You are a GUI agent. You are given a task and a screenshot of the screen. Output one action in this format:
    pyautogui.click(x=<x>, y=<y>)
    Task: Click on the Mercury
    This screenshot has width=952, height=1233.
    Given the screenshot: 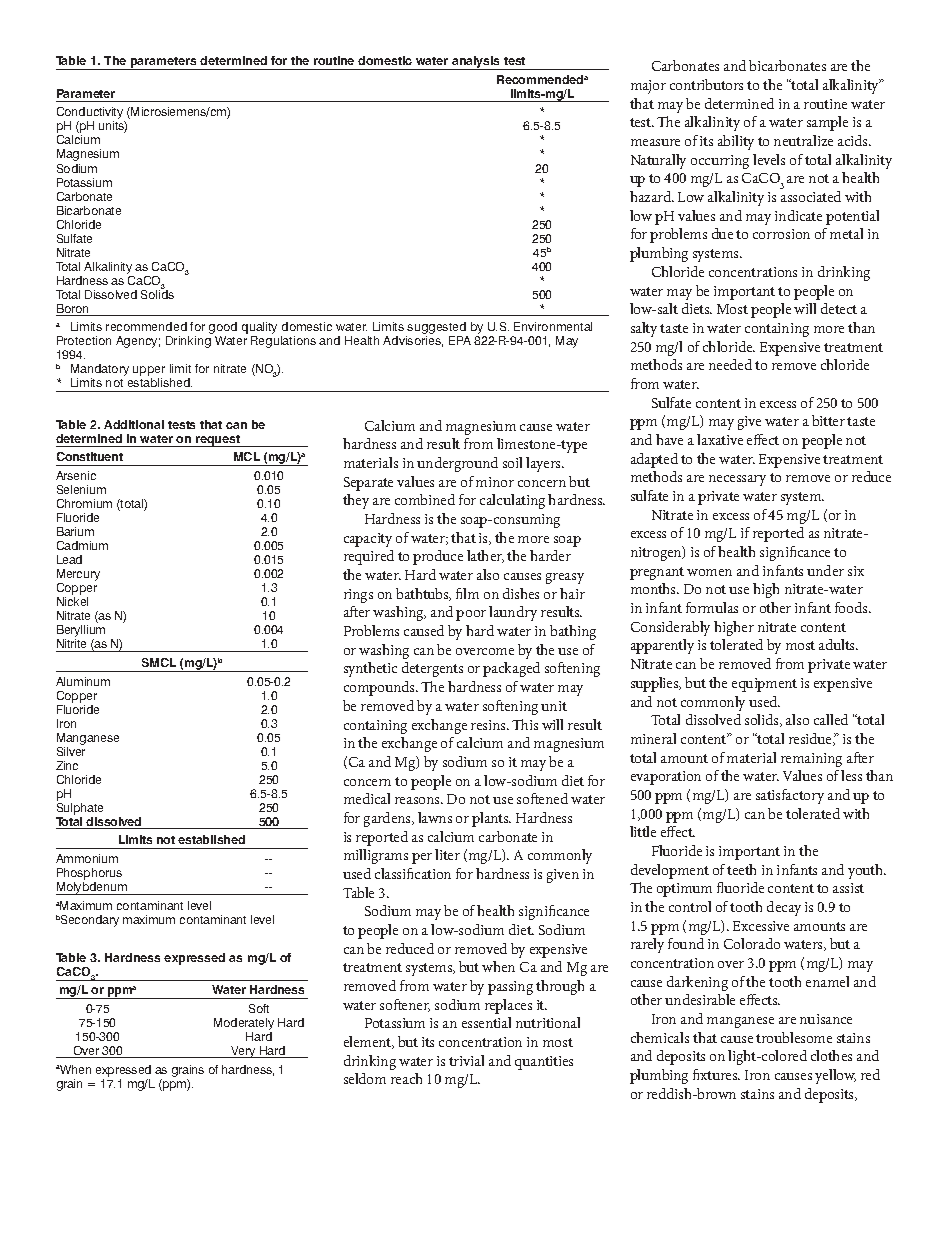 What is the action you would take?
    pyautogui.click(x=78, y=576)
